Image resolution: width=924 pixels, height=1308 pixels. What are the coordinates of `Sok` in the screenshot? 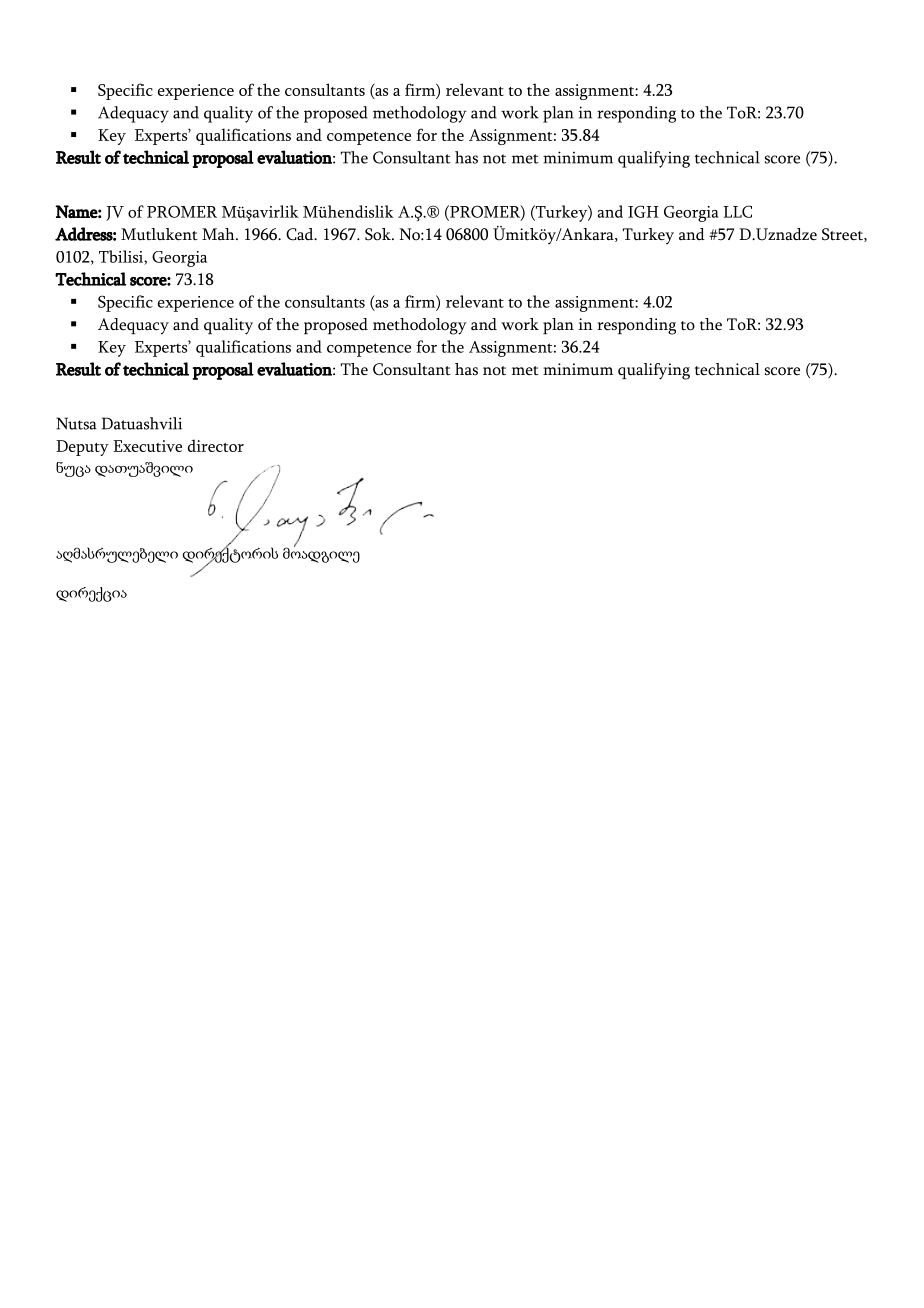 It's located at (379, 234).
